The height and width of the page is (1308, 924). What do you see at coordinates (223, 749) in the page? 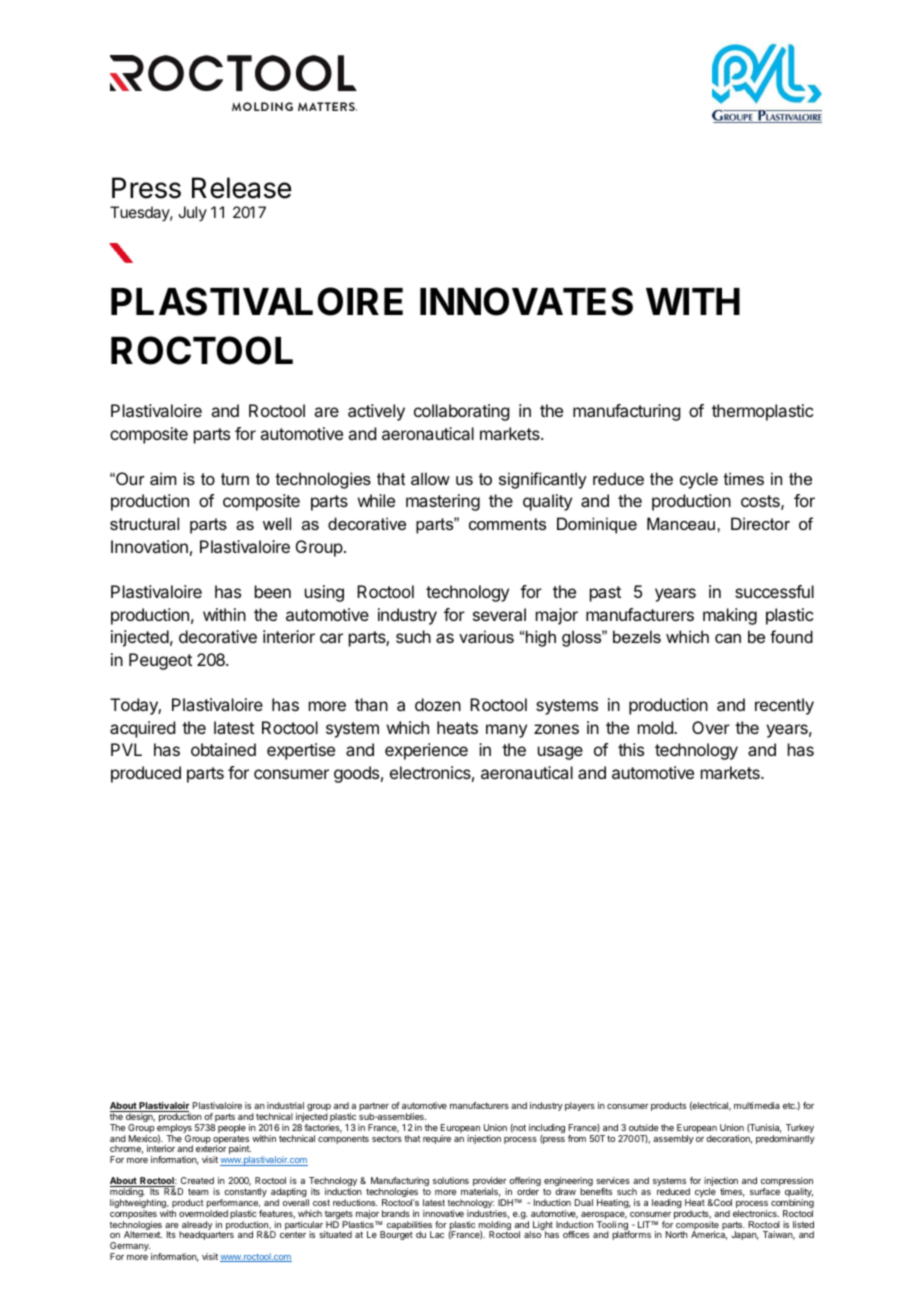
I see `obtained` at bounding box center [223, 749].
